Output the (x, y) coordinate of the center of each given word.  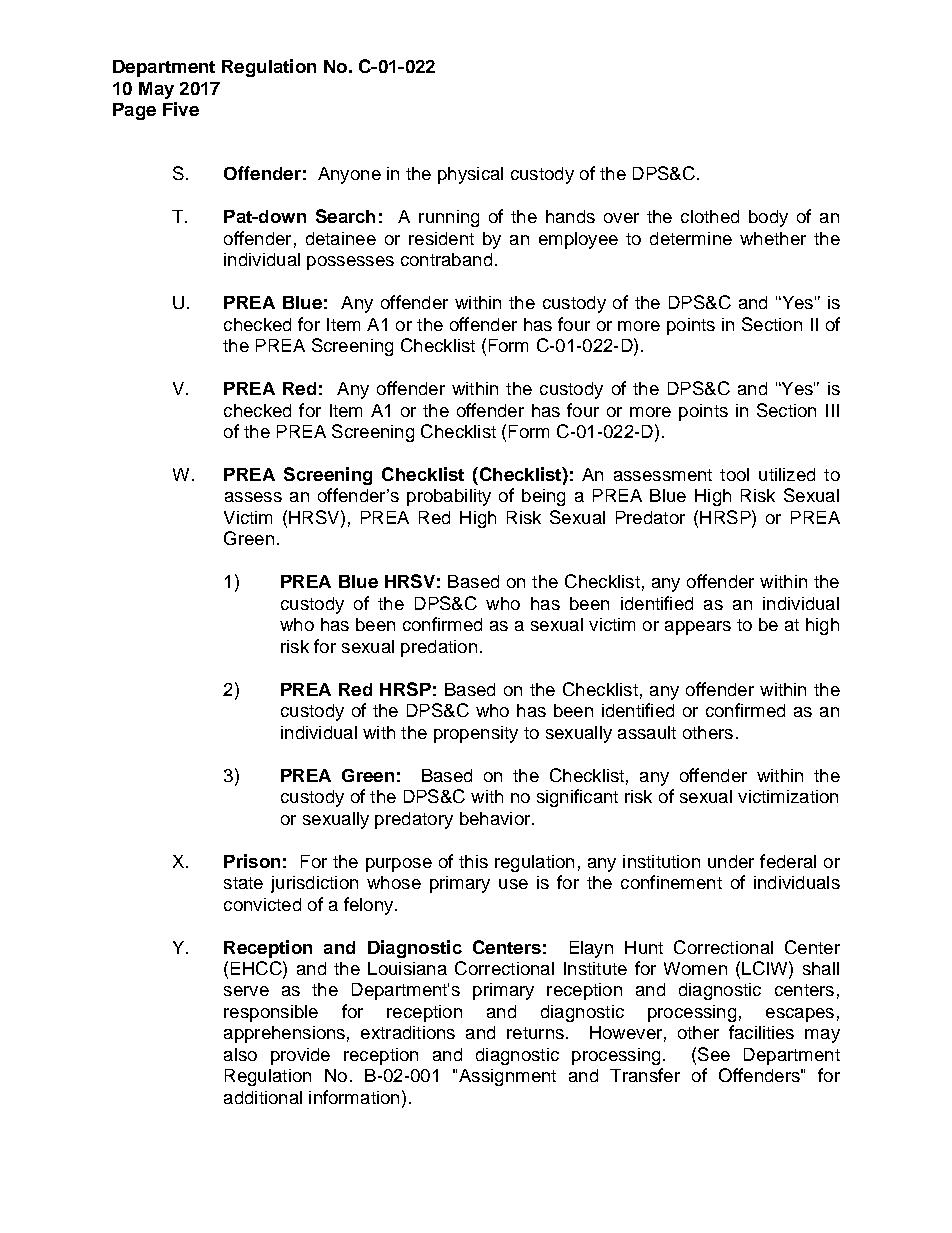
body (768, 218)
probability (449, 497)
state (243, 883)
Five (181, 109)
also (240, 1054)
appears (698, 628)
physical (470, 175)
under (731, 861)
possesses (350, 263)
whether (773, 238)
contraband (446, 259)
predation (439, 648)
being (543, 497)
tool (734, 474)
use (513, 884)
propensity (476, 734)
